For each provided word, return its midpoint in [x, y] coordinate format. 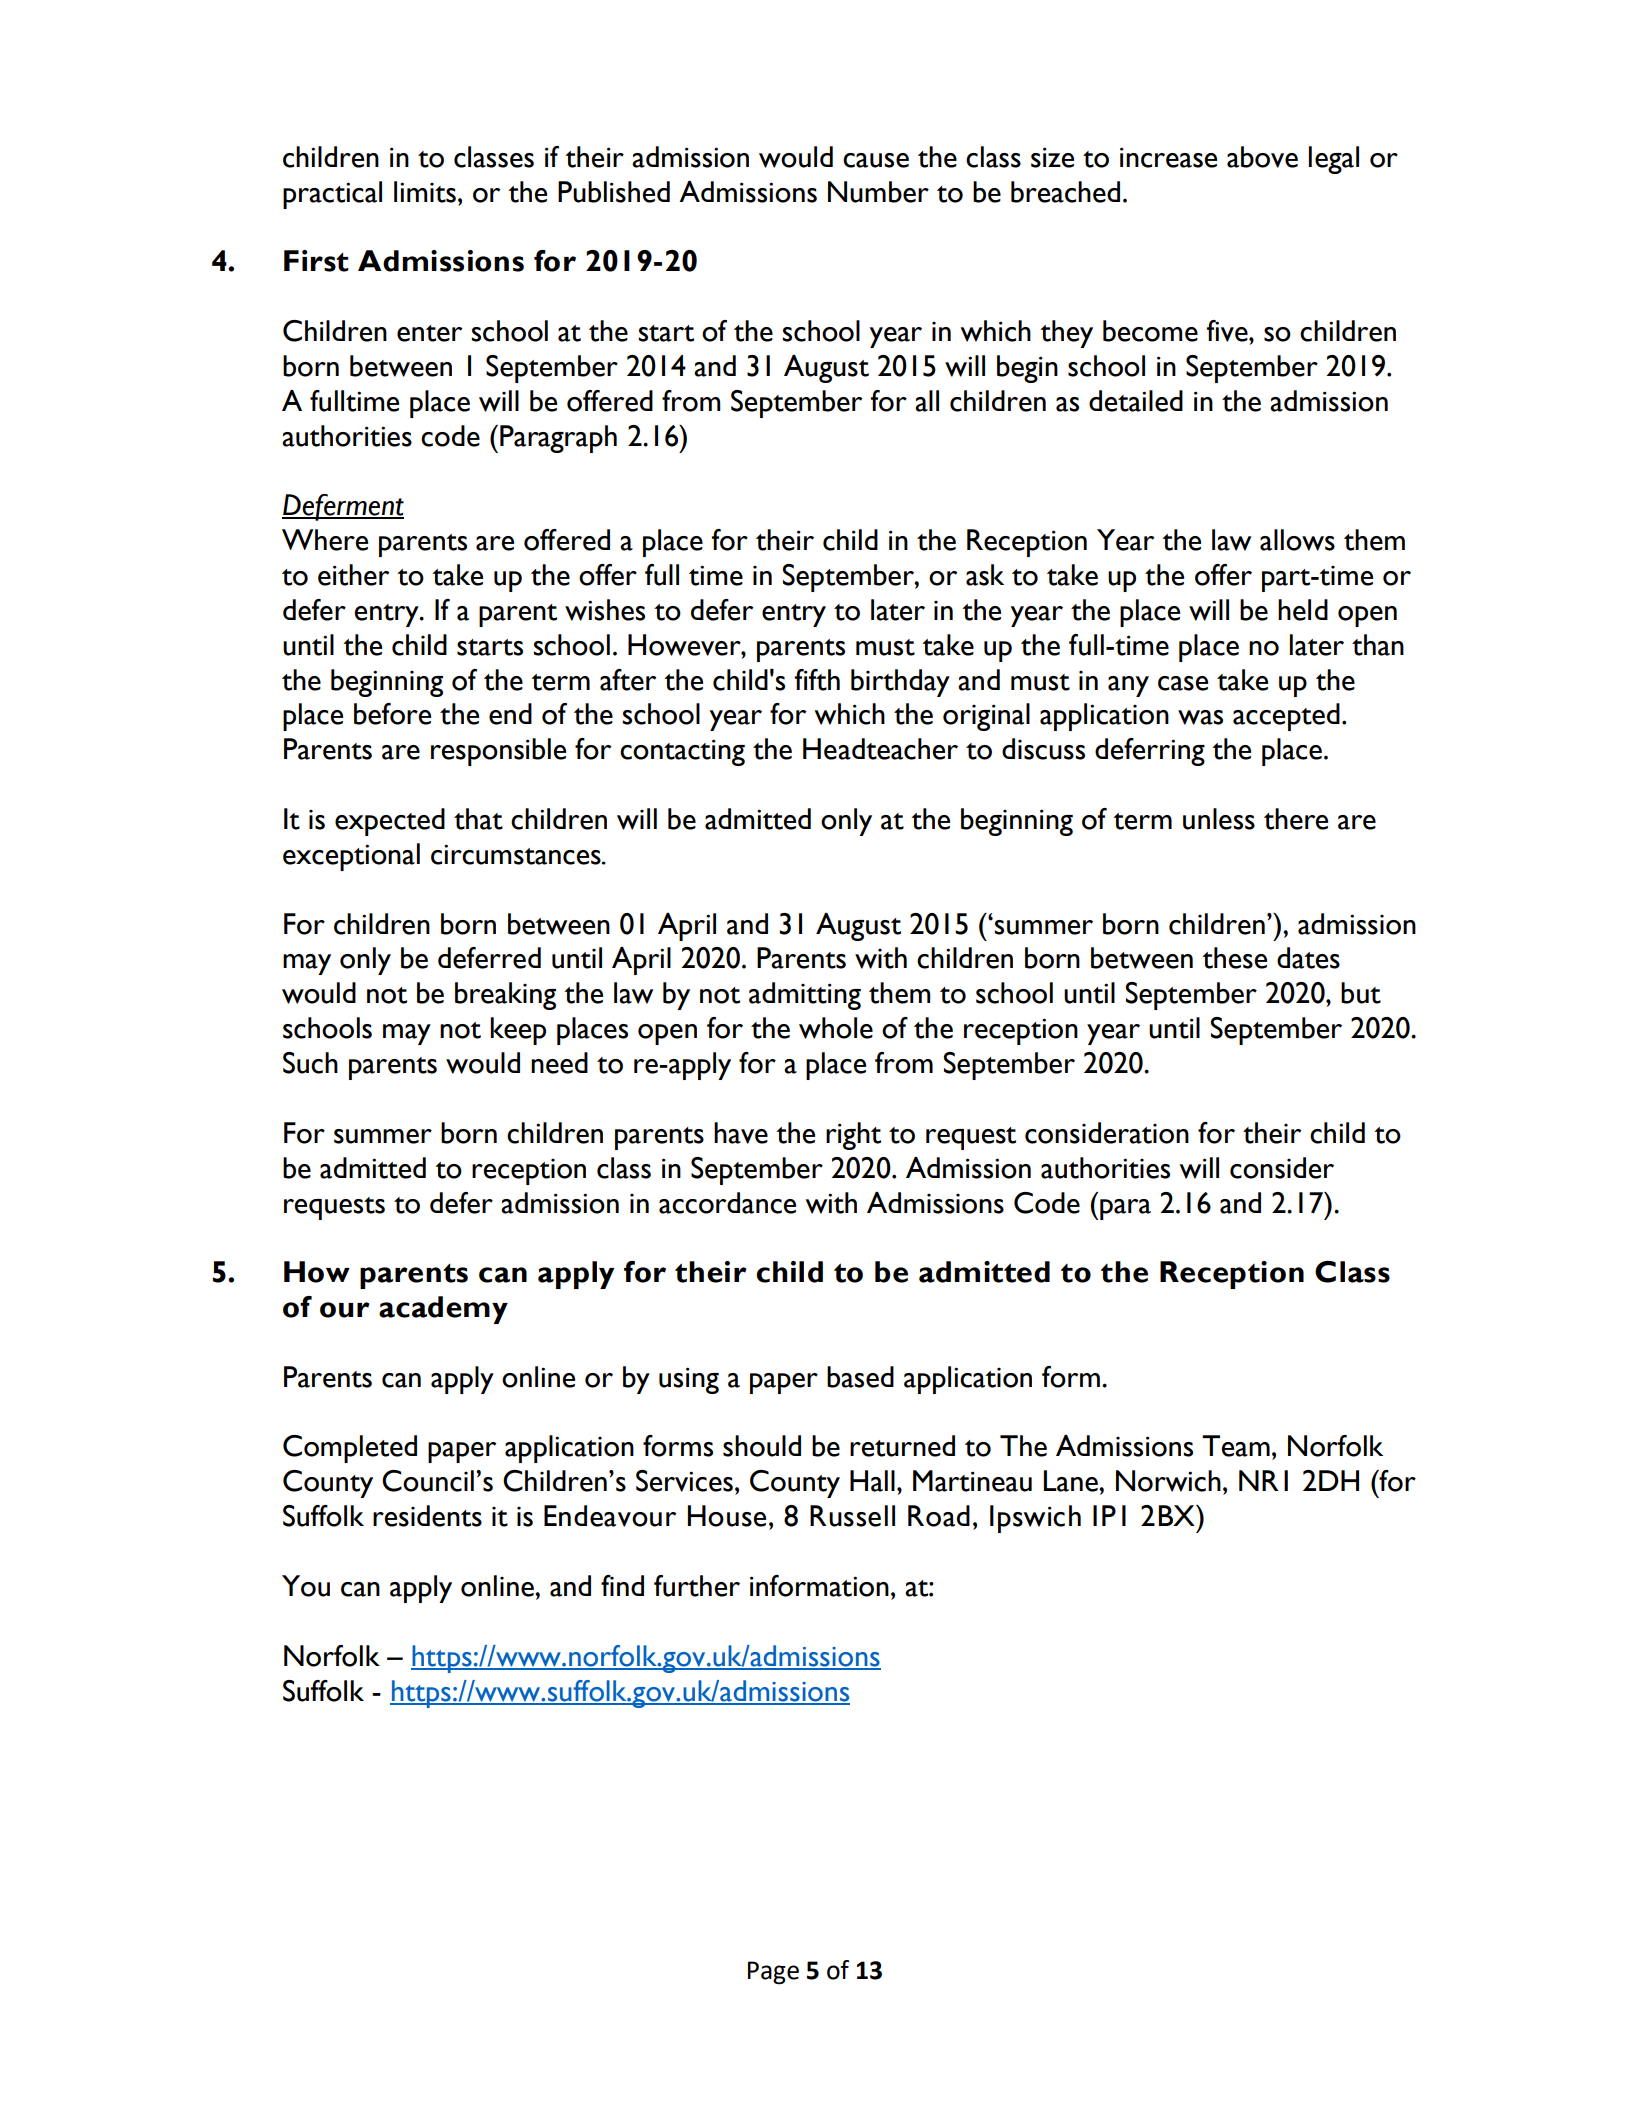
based [860, 1377]
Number [878, 192]
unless [1219, 819]
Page [773, 1973]
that [478, 819]
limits [425, 192]
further [697, 1586]
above [1262, 157]
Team [1236, 1446]
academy [443, 1310]
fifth [817, 680]
